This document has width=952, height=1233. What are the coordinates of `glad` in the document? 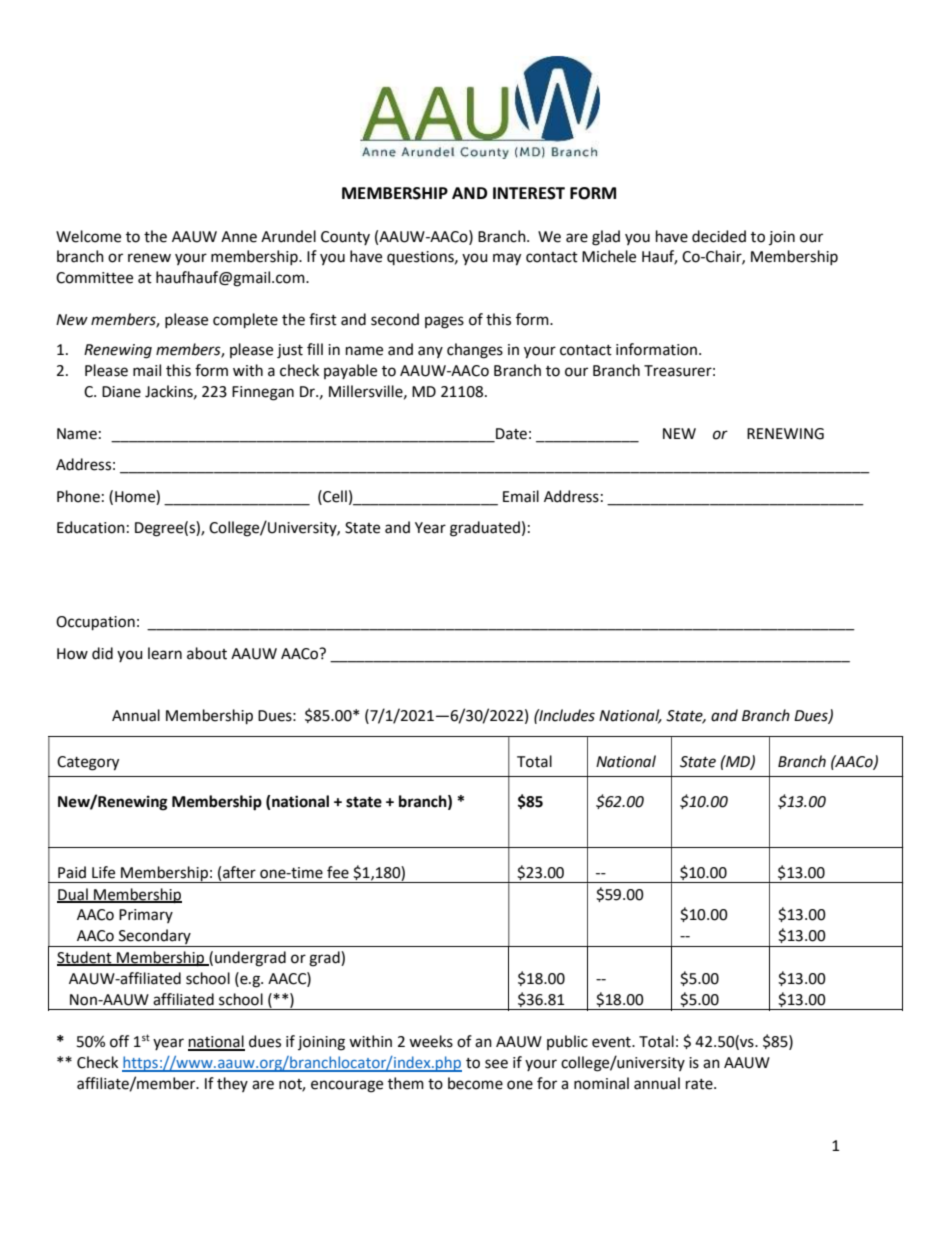 It's located at (606, 238).
